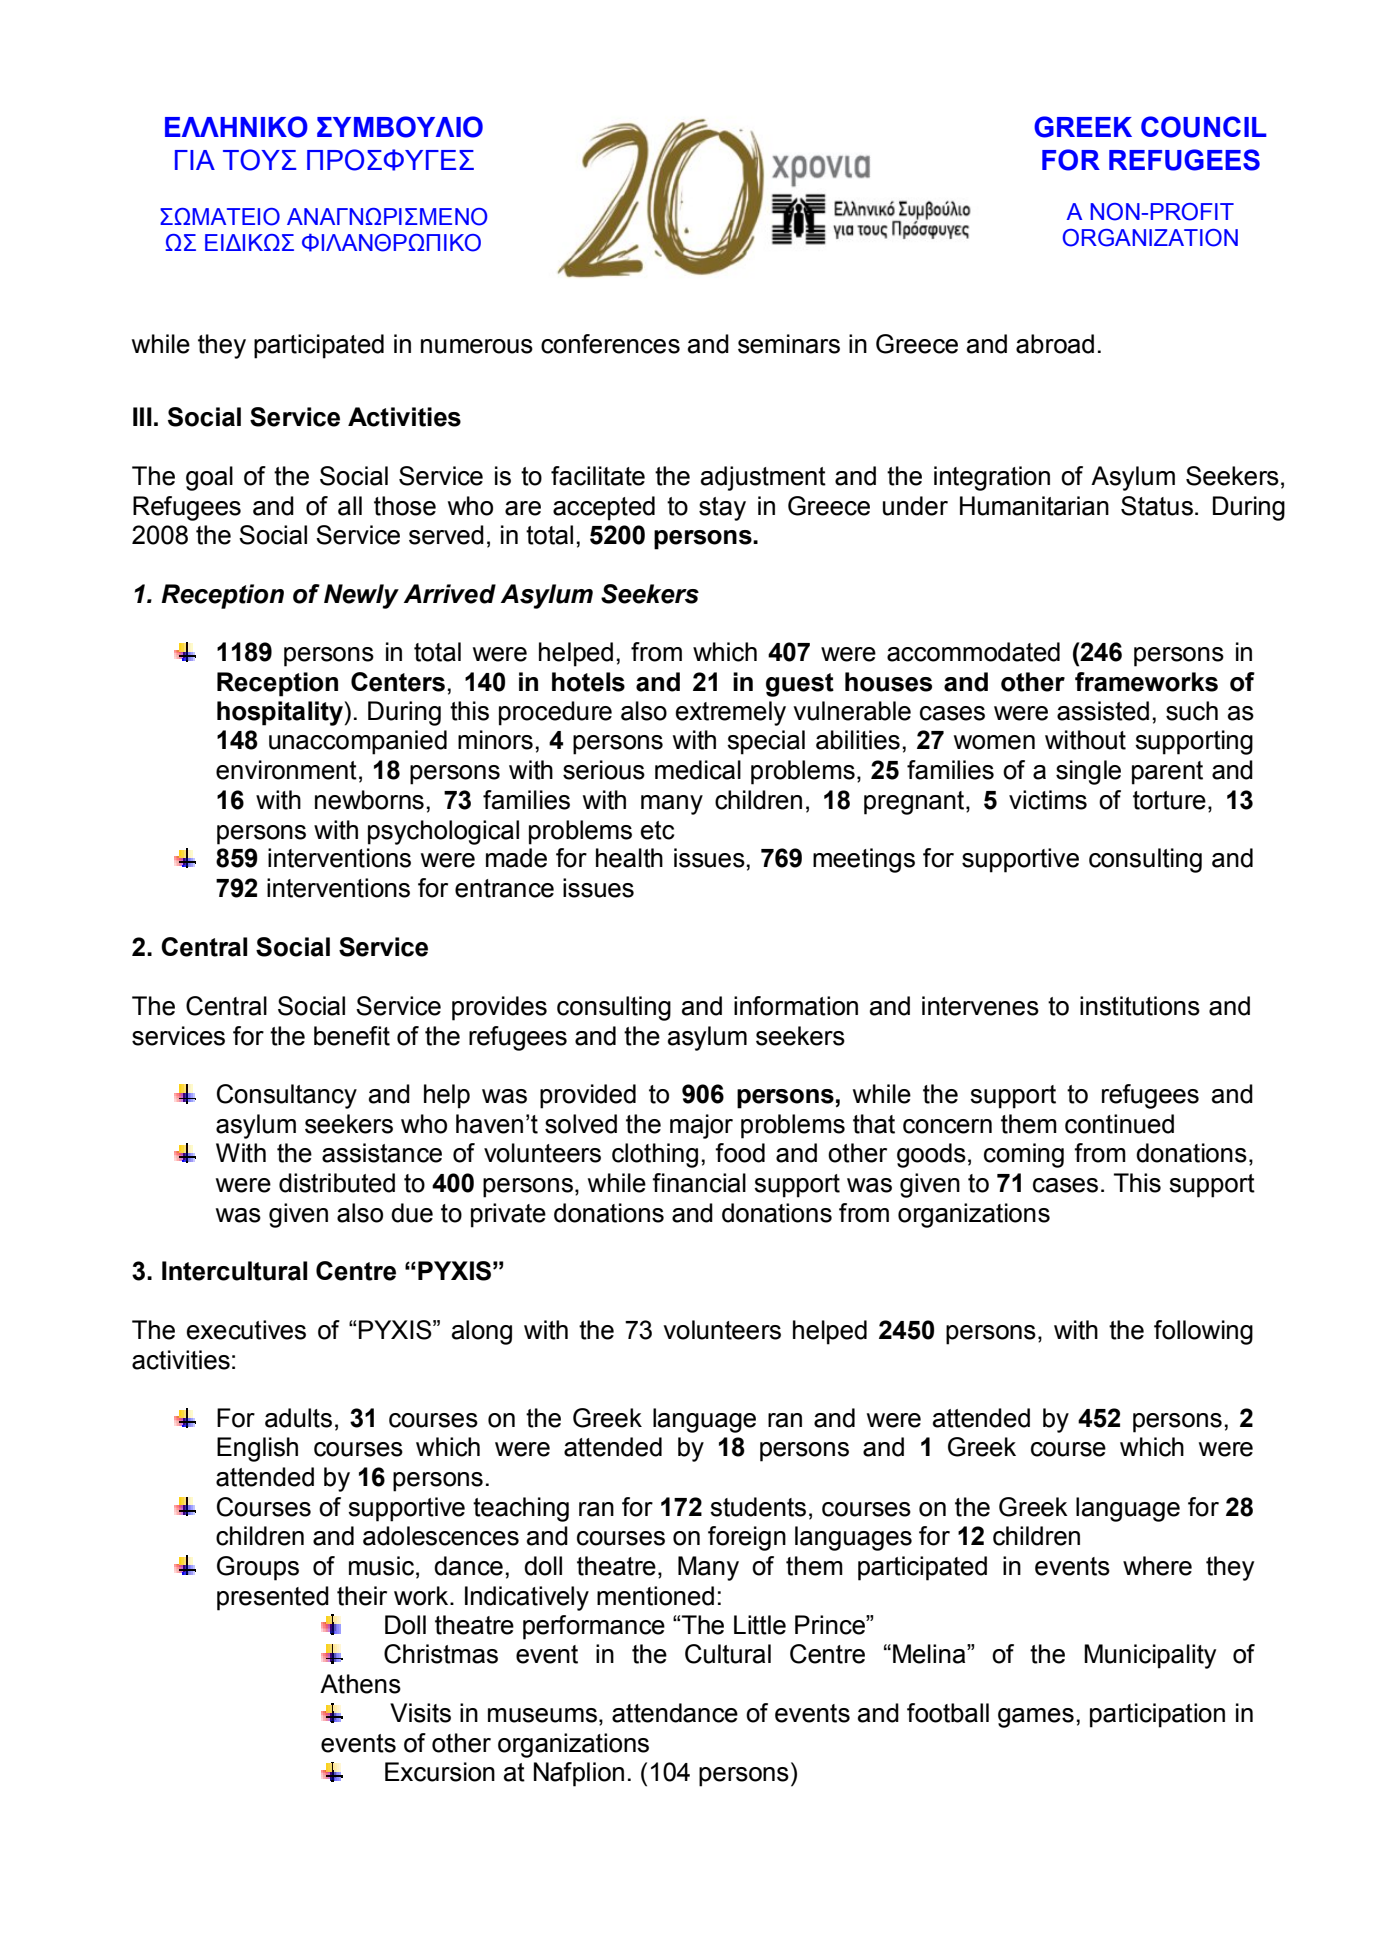 The width and height of the page is (1386, 1960). Describe the element at coordinates (477, 346) in the page. I see `numerous` at that location.
